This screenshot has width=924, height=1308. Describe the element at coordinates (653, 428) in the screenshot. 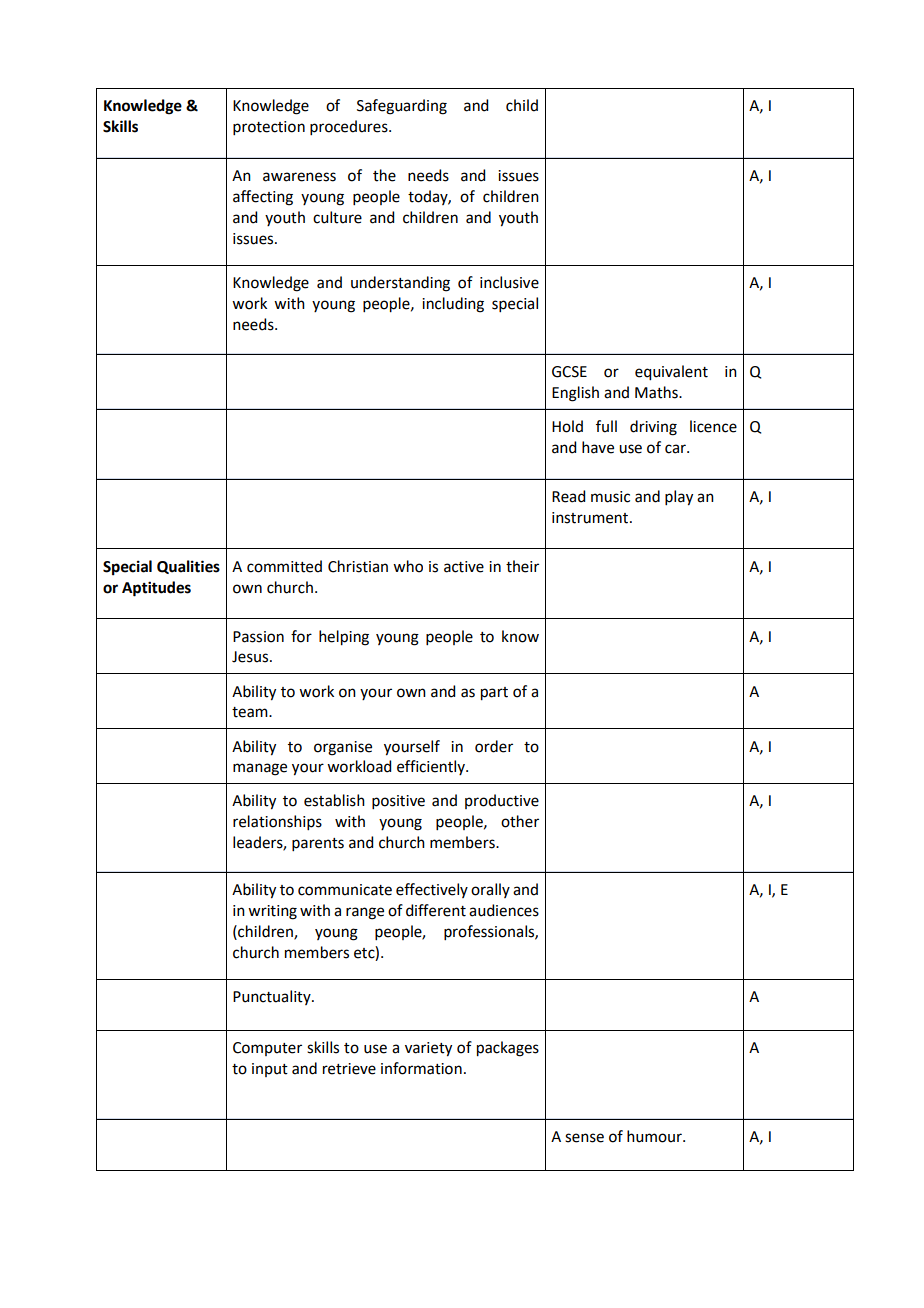

I see `driving` at that location.
